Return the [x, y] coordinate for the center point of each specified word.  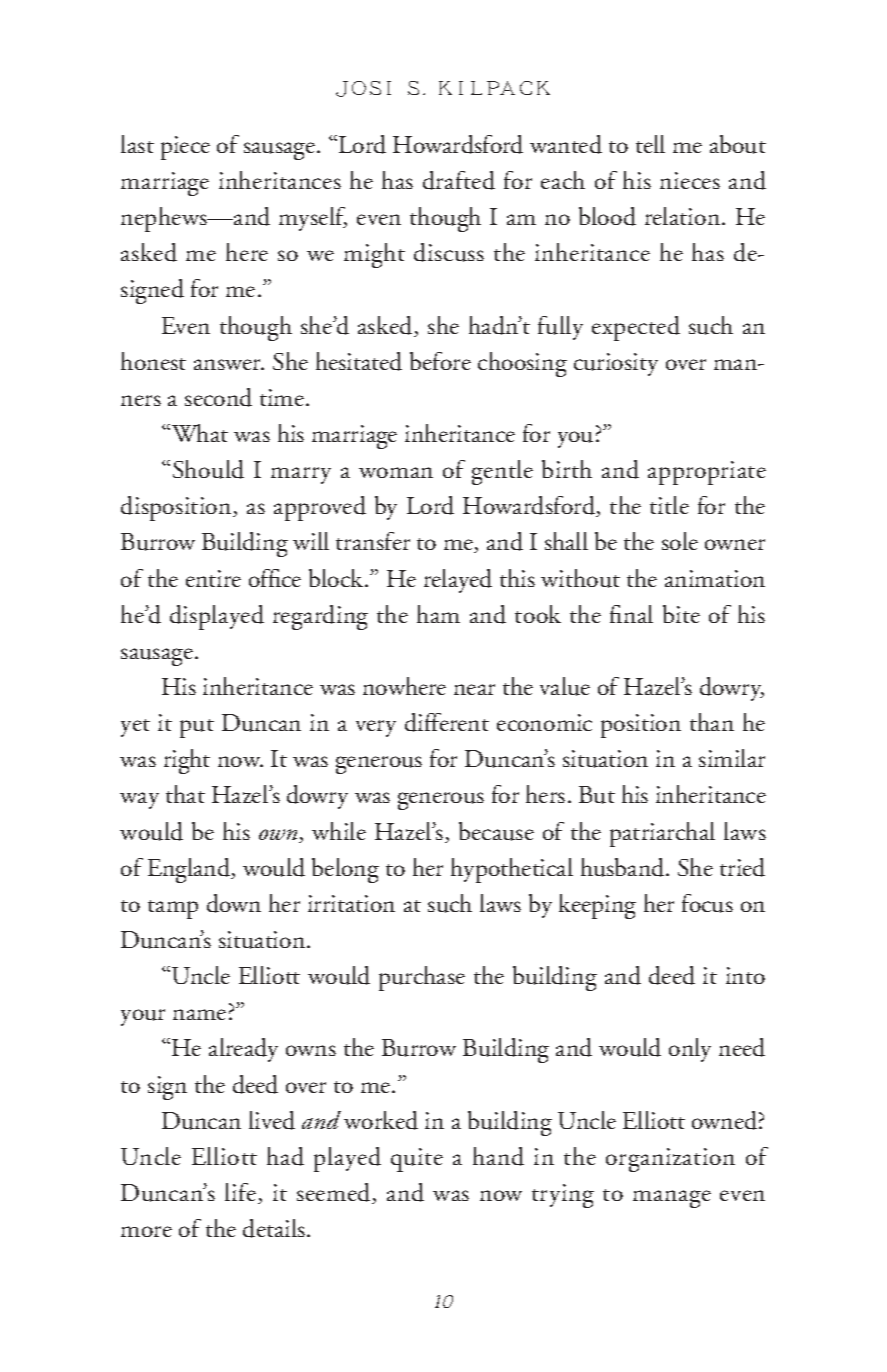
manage [672, 1199]
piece [185, 148]
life [242, 1193]
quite [417, 1160]
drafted [459, 180]
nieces [690, 180]
